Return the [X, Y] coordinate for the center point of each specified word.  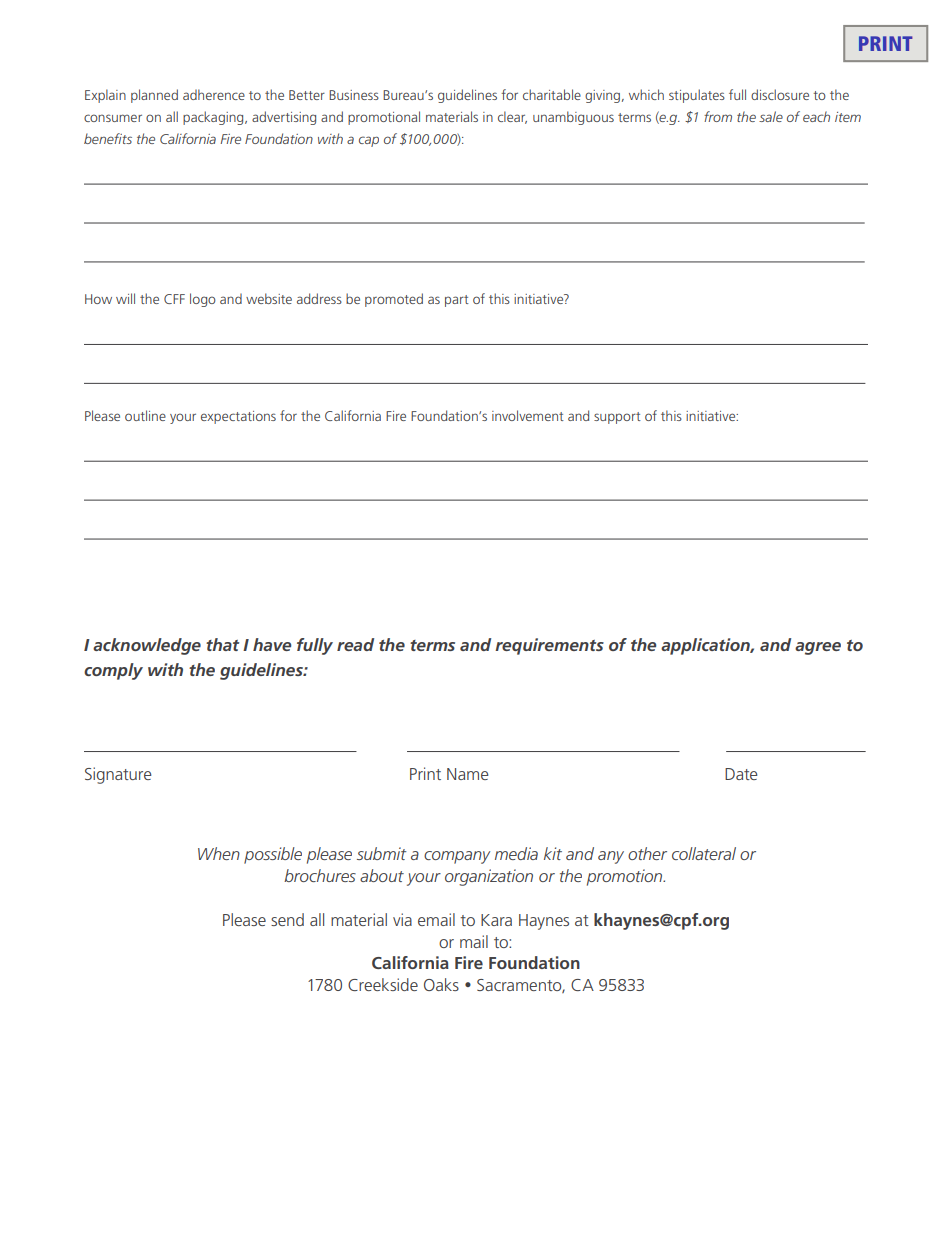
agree [818, 648]
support [617, 418]
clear [512, 117]
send [287, 919]
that [222, 644]
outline [145, 415]
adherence [214, 94]
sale [771, 116]
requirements [549, 646]
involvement [528, 415]
